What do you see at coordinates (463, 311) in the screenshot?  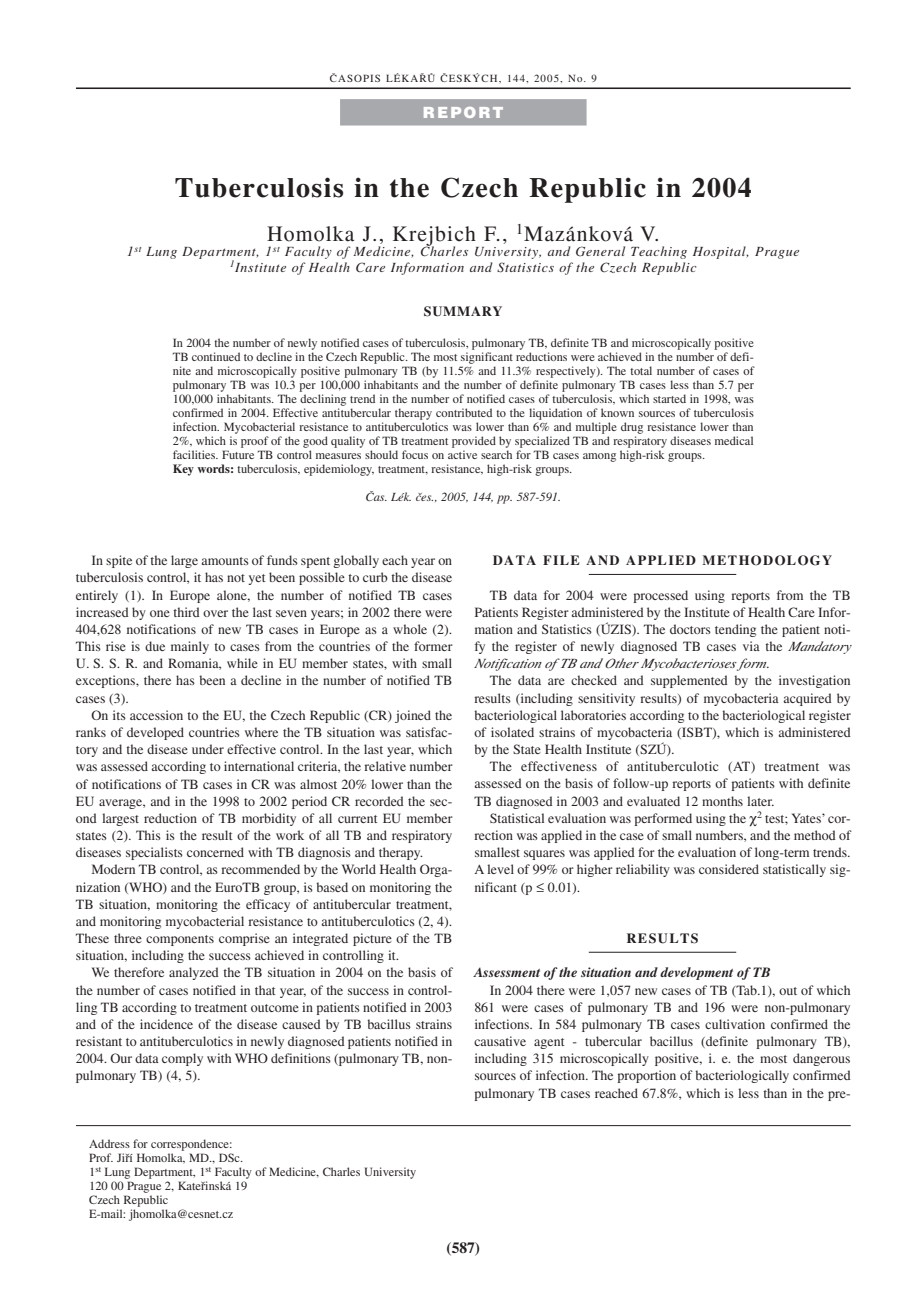 I see `SUMMARY` at bounding box center [463, 311].
